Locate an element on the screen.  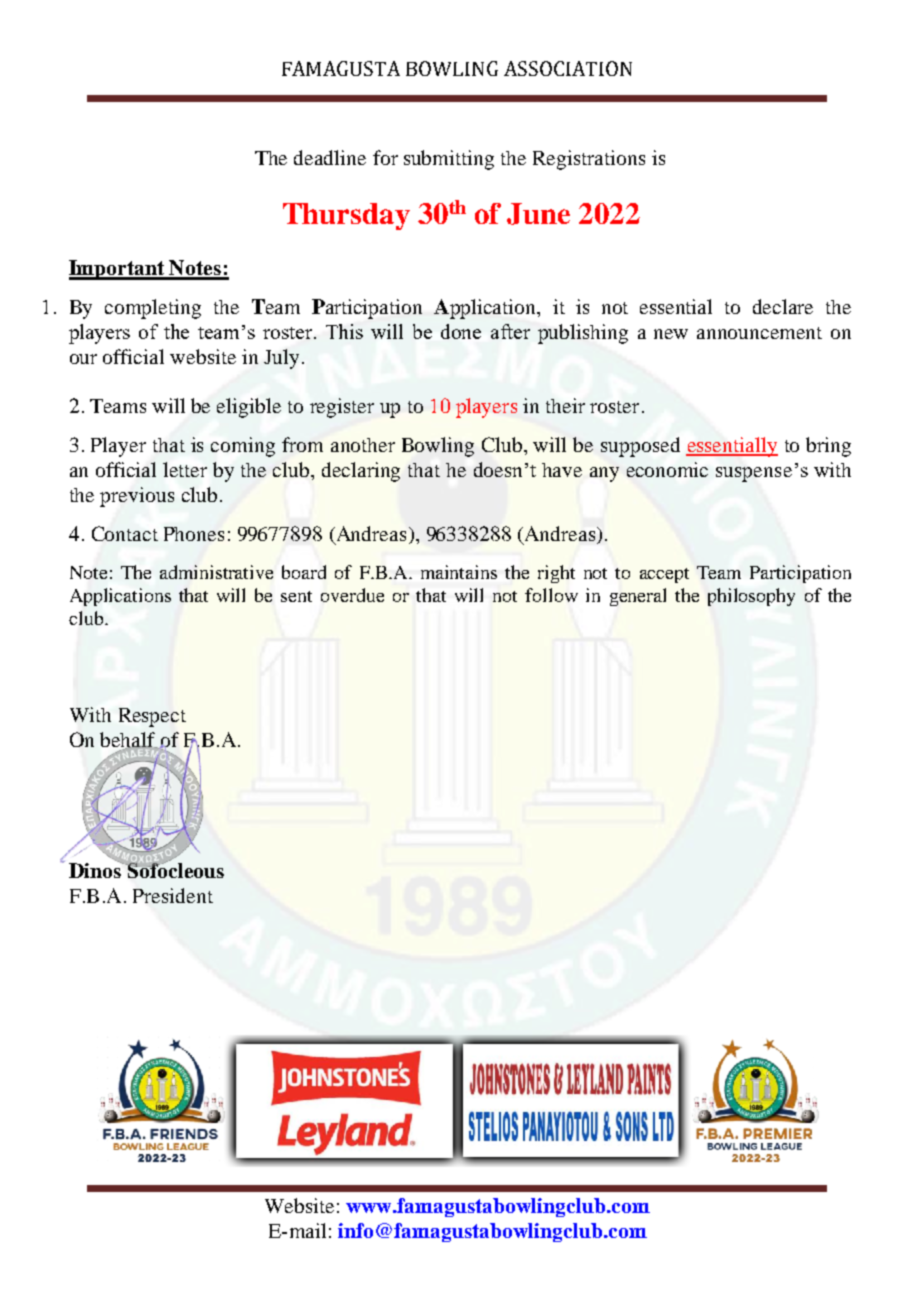
President is located at coordinates (173, 895).
